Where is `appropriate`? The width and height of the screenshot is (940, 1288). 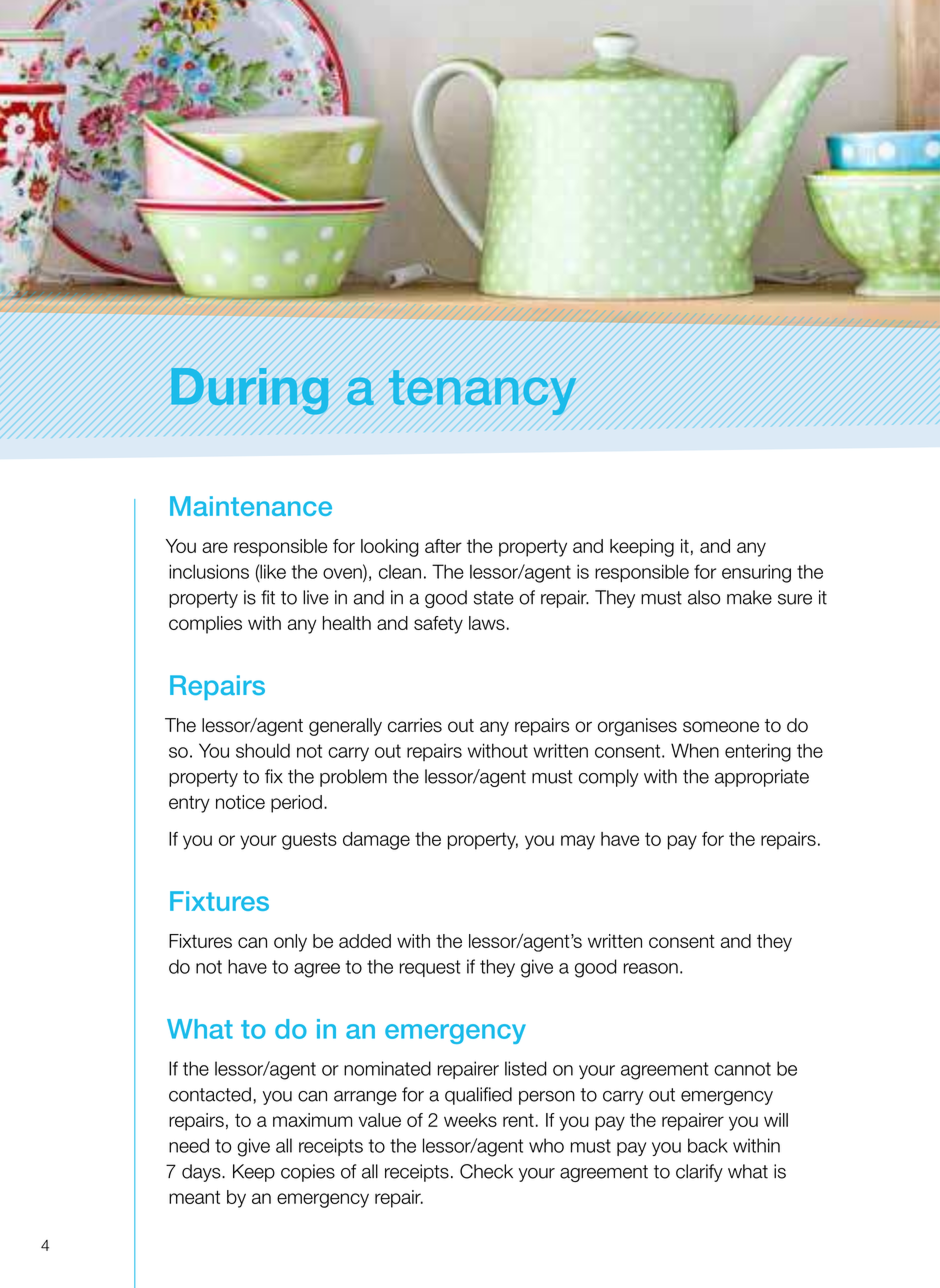 appropriate is located at coordinates (762, 778).
